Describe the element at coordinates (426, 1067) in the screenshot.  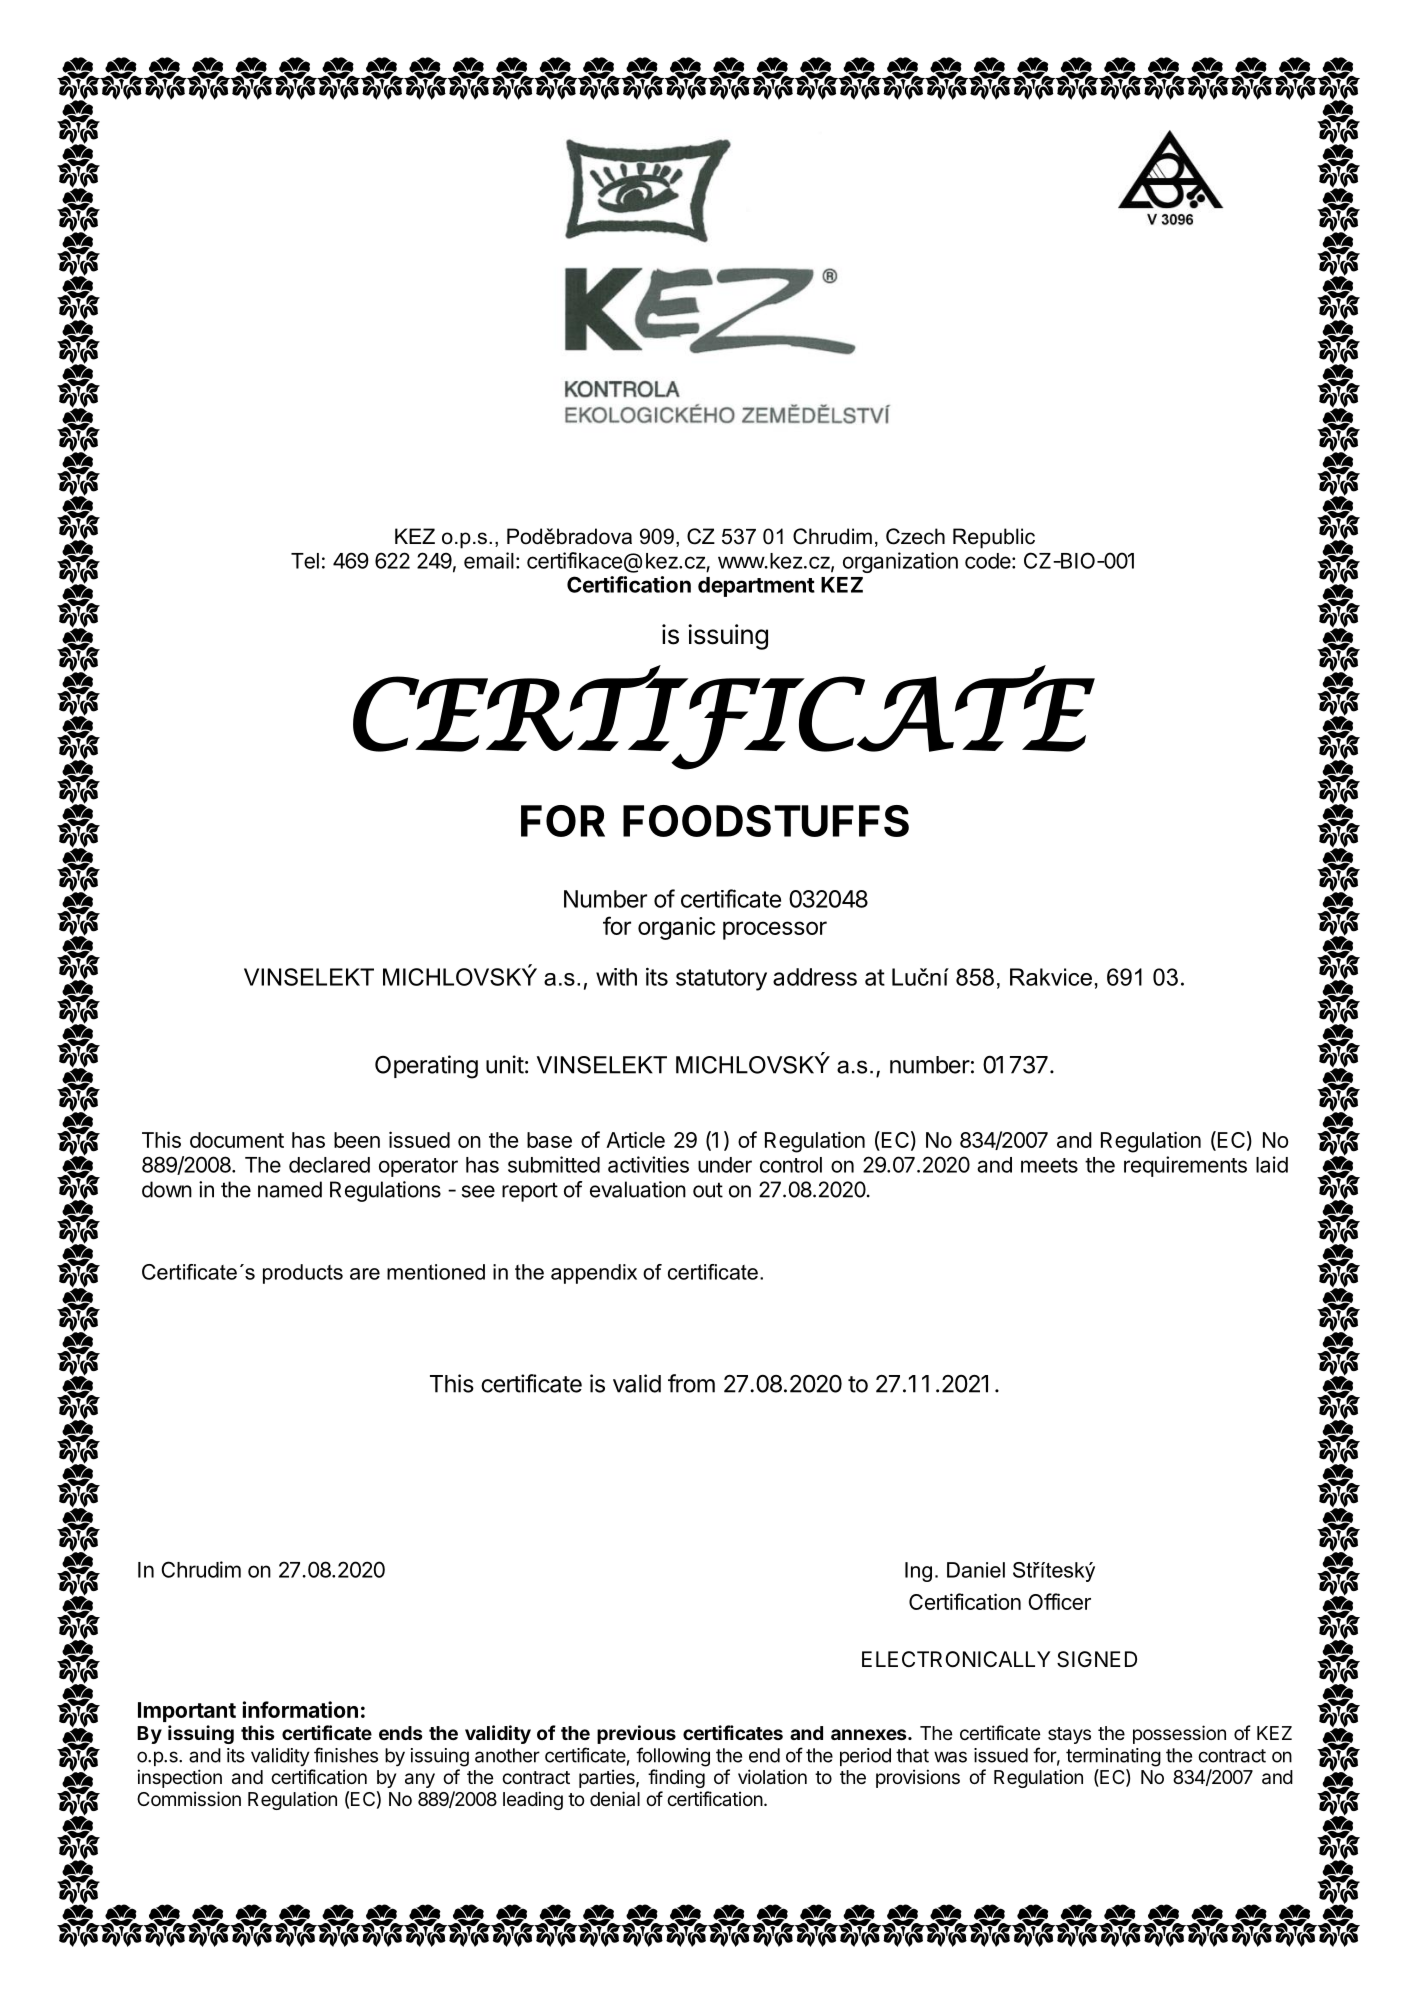
I see `Operating` at that location.
